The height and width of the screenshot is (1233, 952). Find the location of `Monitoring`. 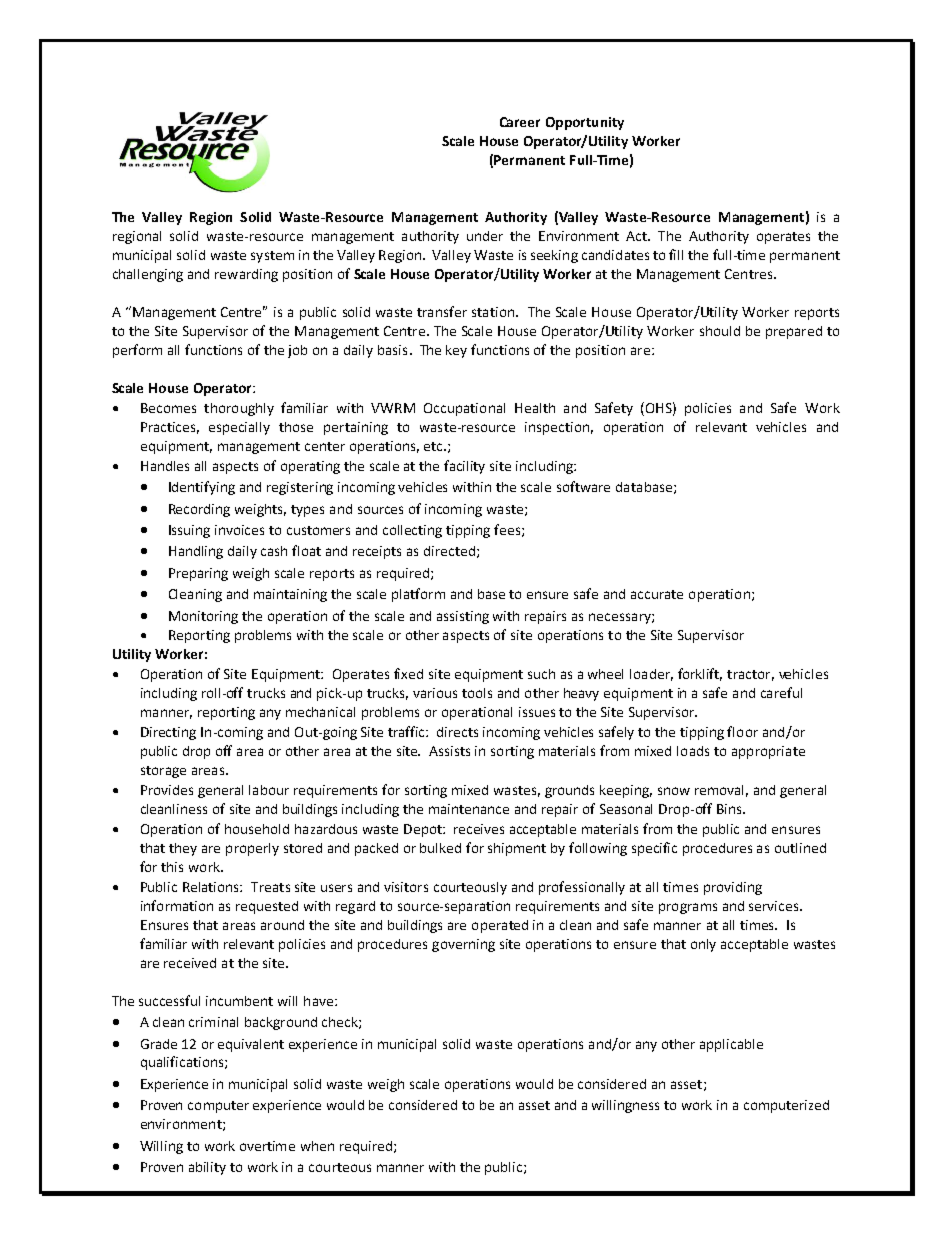

Monitoring is located at coordinates (203, 617).
